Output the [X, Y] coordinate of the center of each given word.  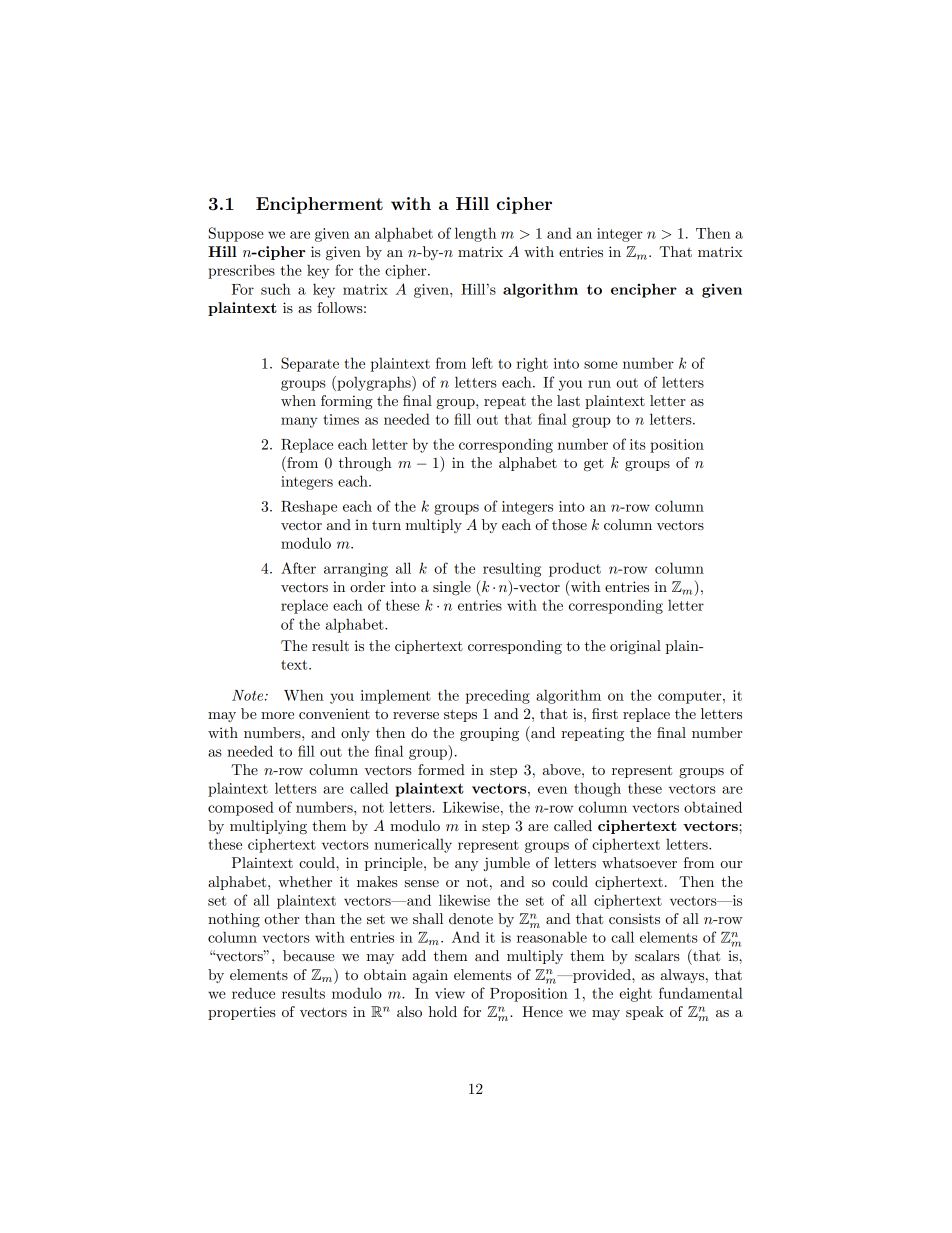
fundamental [701, 993]
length [475, 234]
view [450, 993]
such [276, 289]
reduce [253, 993]
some [601, 365]
